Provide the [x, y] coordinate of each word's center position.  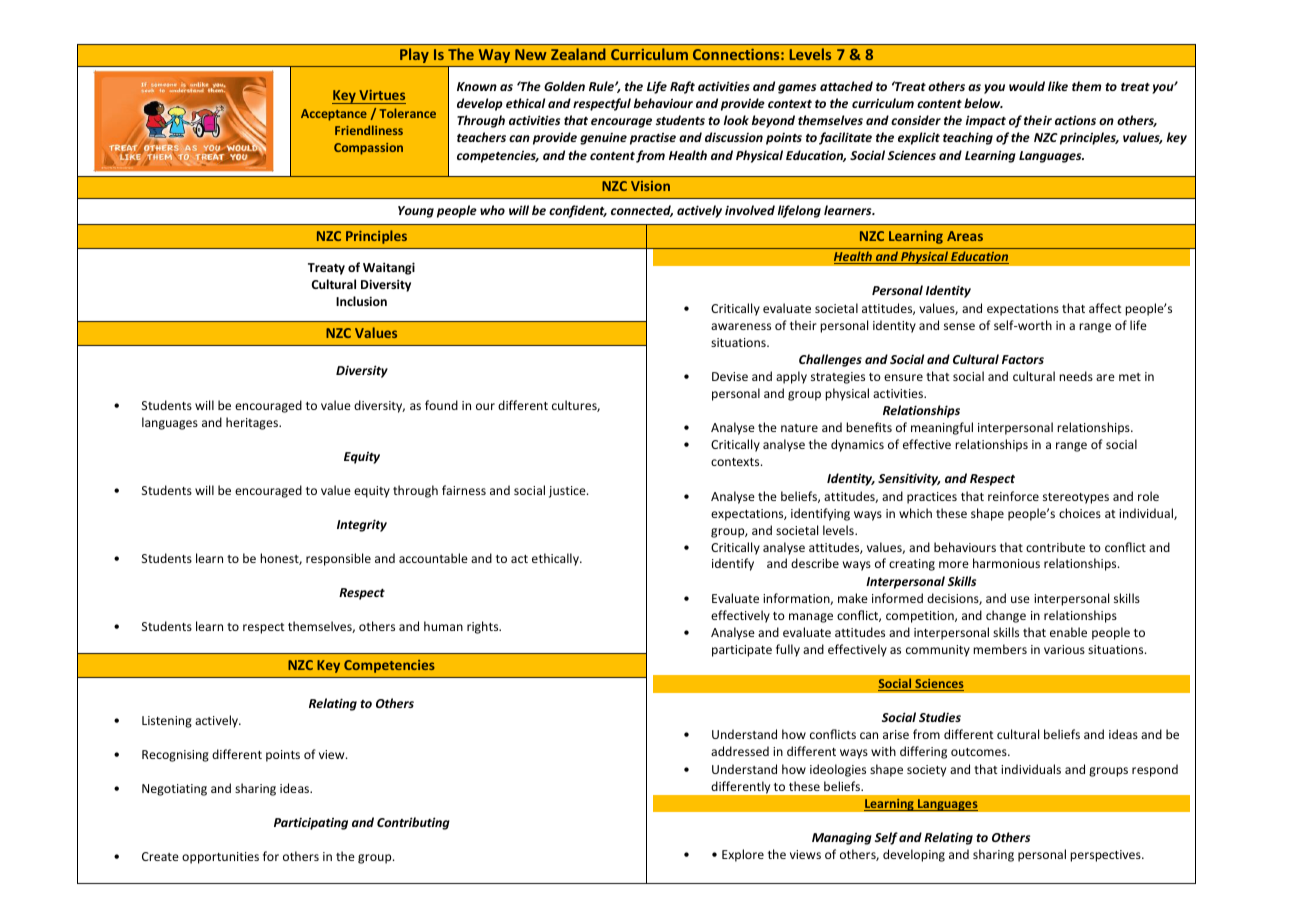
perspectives [1106, 856]
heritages [253, 423]
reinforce [1013, 496]
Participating [311, 823]
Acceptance [334, 115]
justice [568, 492]
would [1027, 86]
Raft [682, 87]
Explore [743, 855]
